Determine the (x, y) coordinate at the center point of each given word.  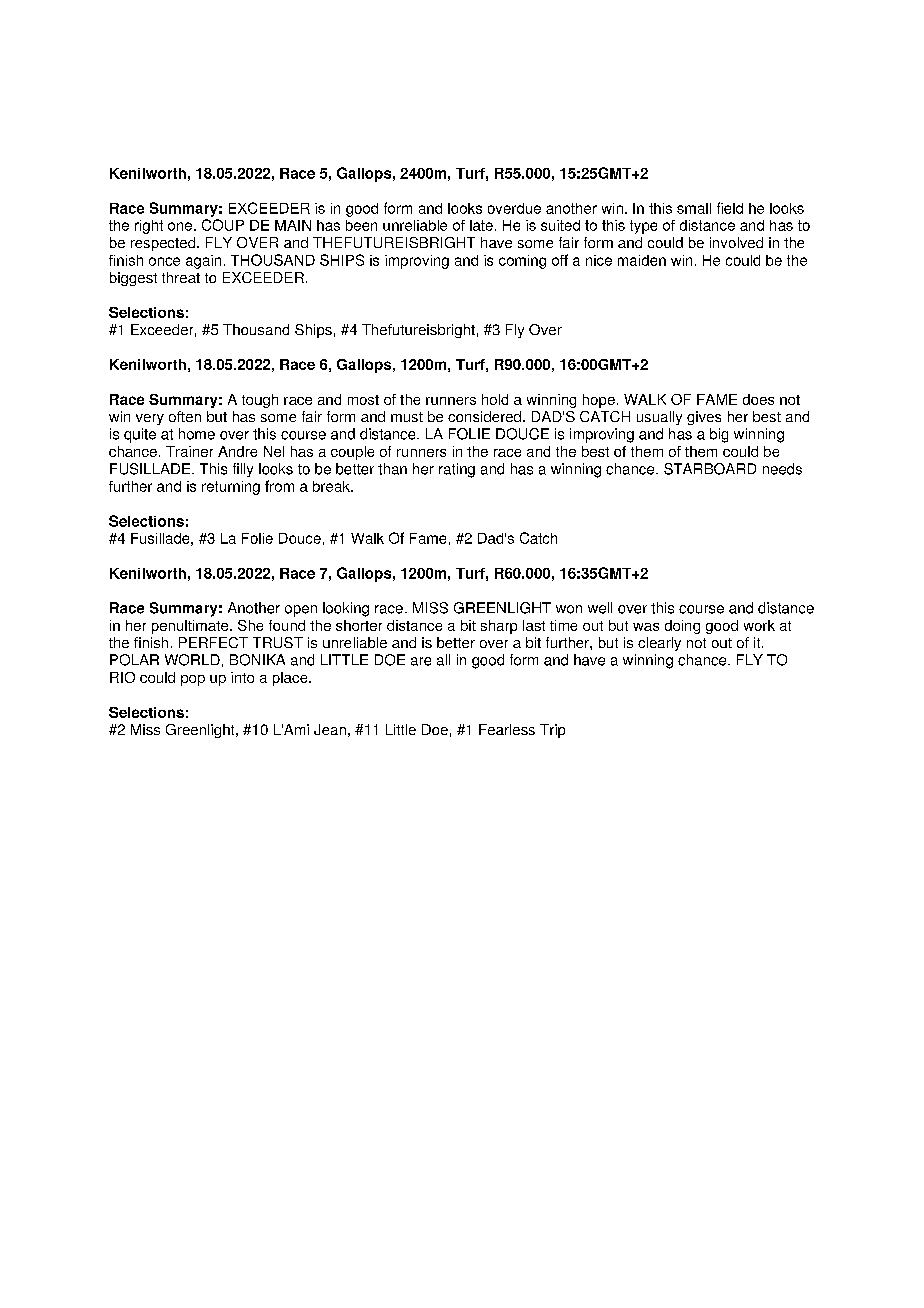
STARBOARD (710, 469)
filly (243, 470)
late (481, 225)
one (180, 226)
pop (193, 680)
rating (457, 470)
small (694, 208)
